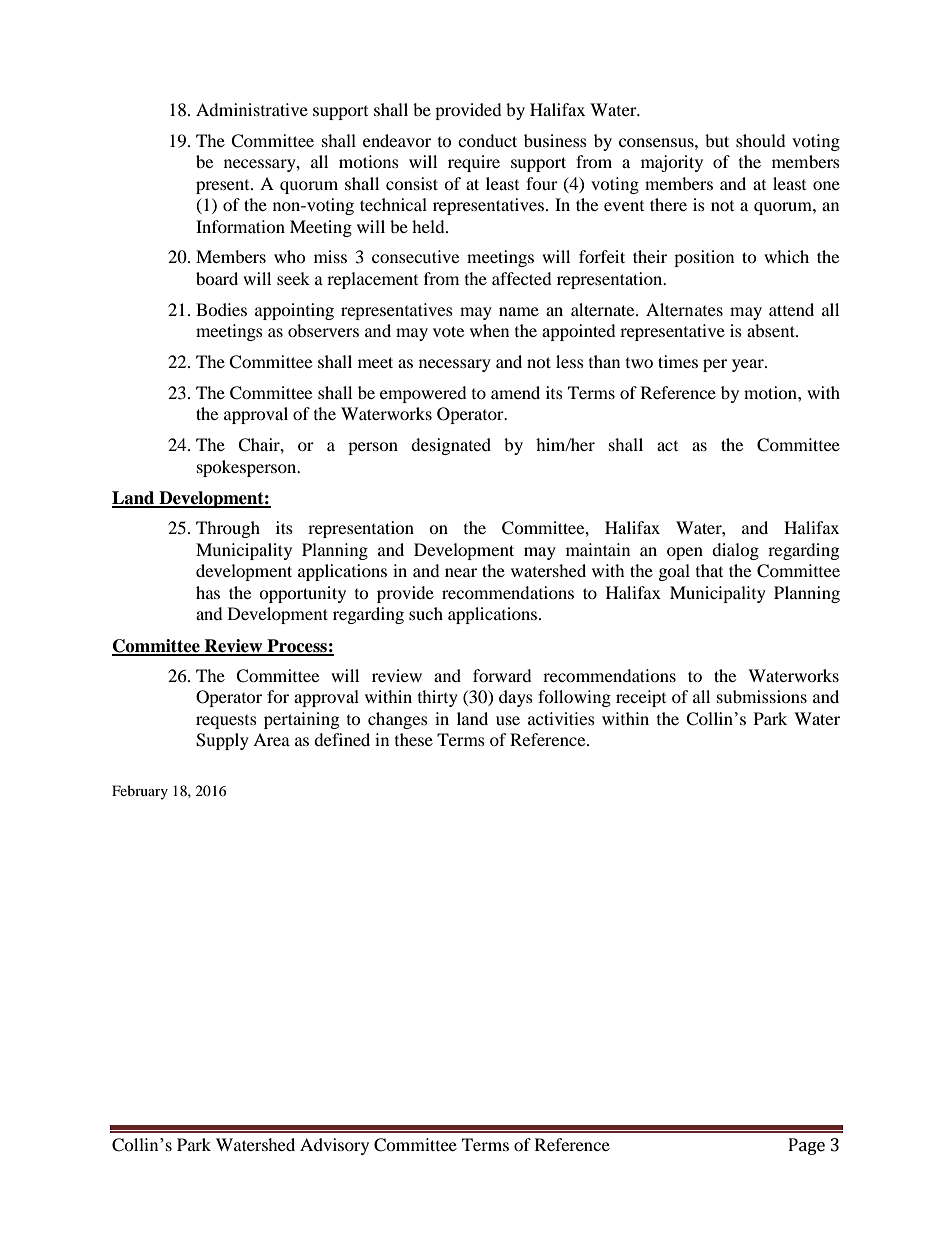 Image resolution: width=952 pixels, height=1233 pixels. What do you see at coordinates (709, 570) in the screenshot?
I see `that` at bounding box center [709, 570].
